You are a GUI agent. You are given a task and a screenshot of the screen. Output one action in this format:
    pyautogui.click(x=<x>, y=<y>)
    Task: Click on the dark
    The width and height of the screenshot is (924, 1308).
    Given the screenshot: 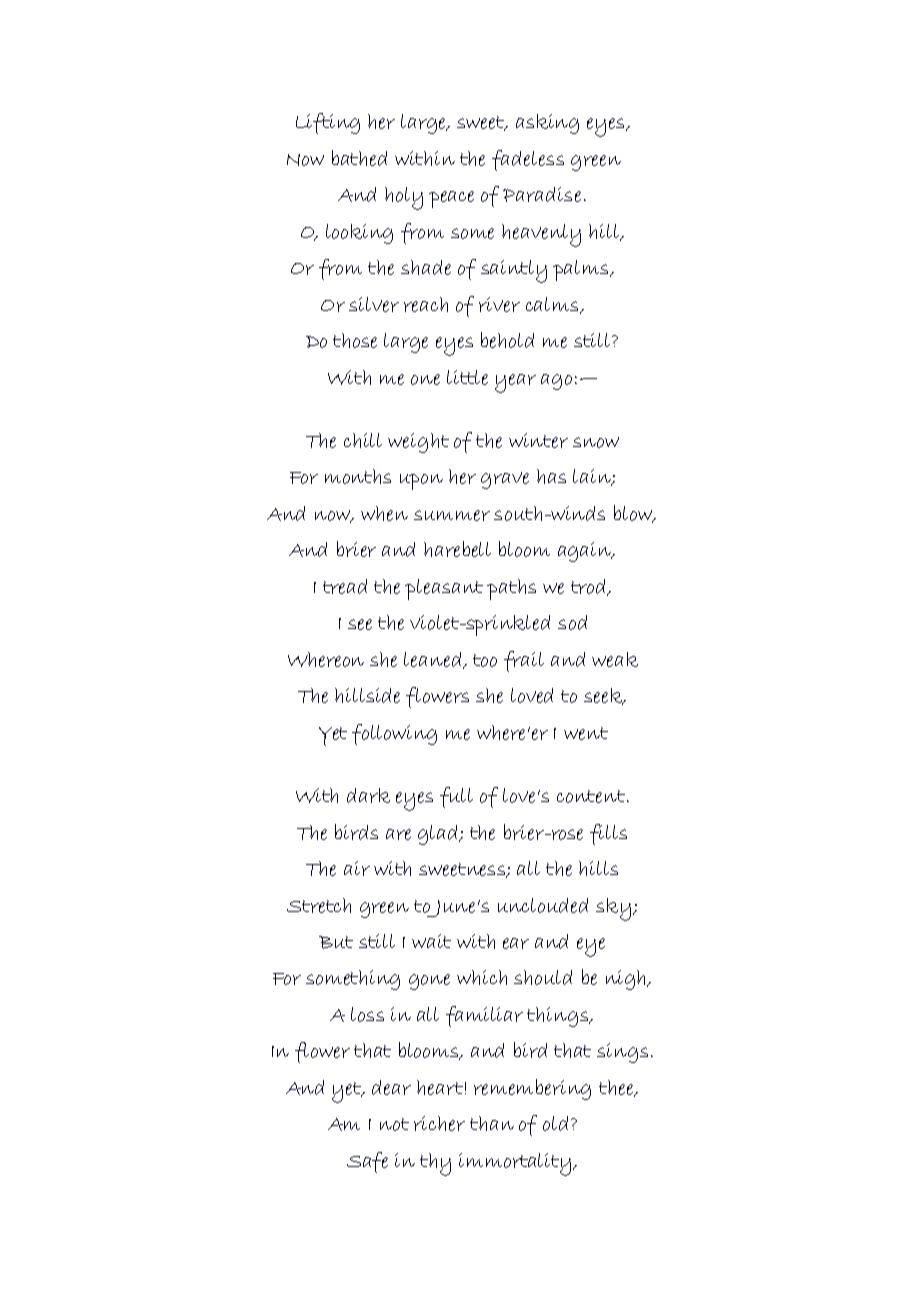 What is the action you would take?
    pyautogui.click(x=368, y=795)
